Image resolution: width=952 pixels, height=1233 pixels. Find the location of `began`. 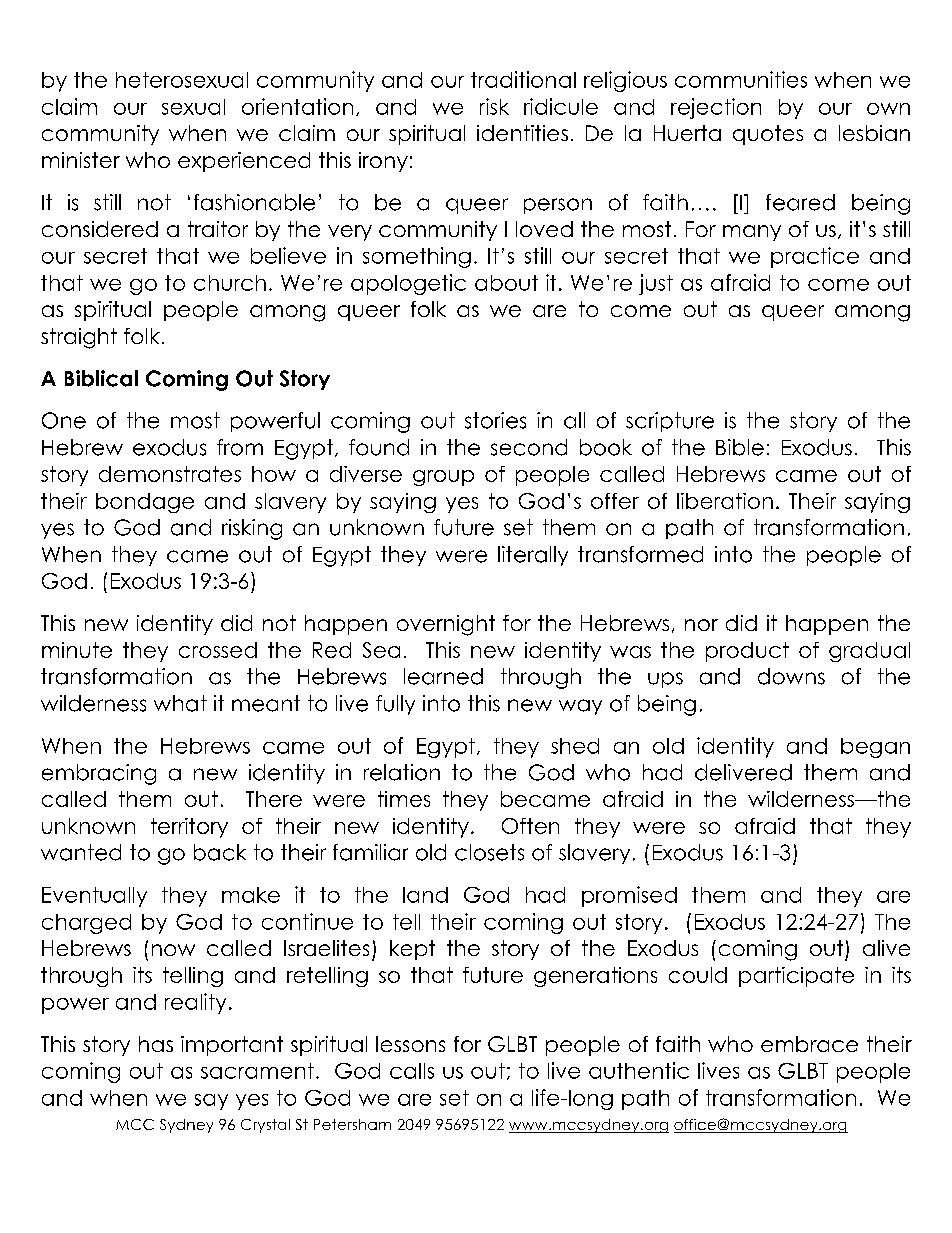

began is located at coordinates (875, 748).
